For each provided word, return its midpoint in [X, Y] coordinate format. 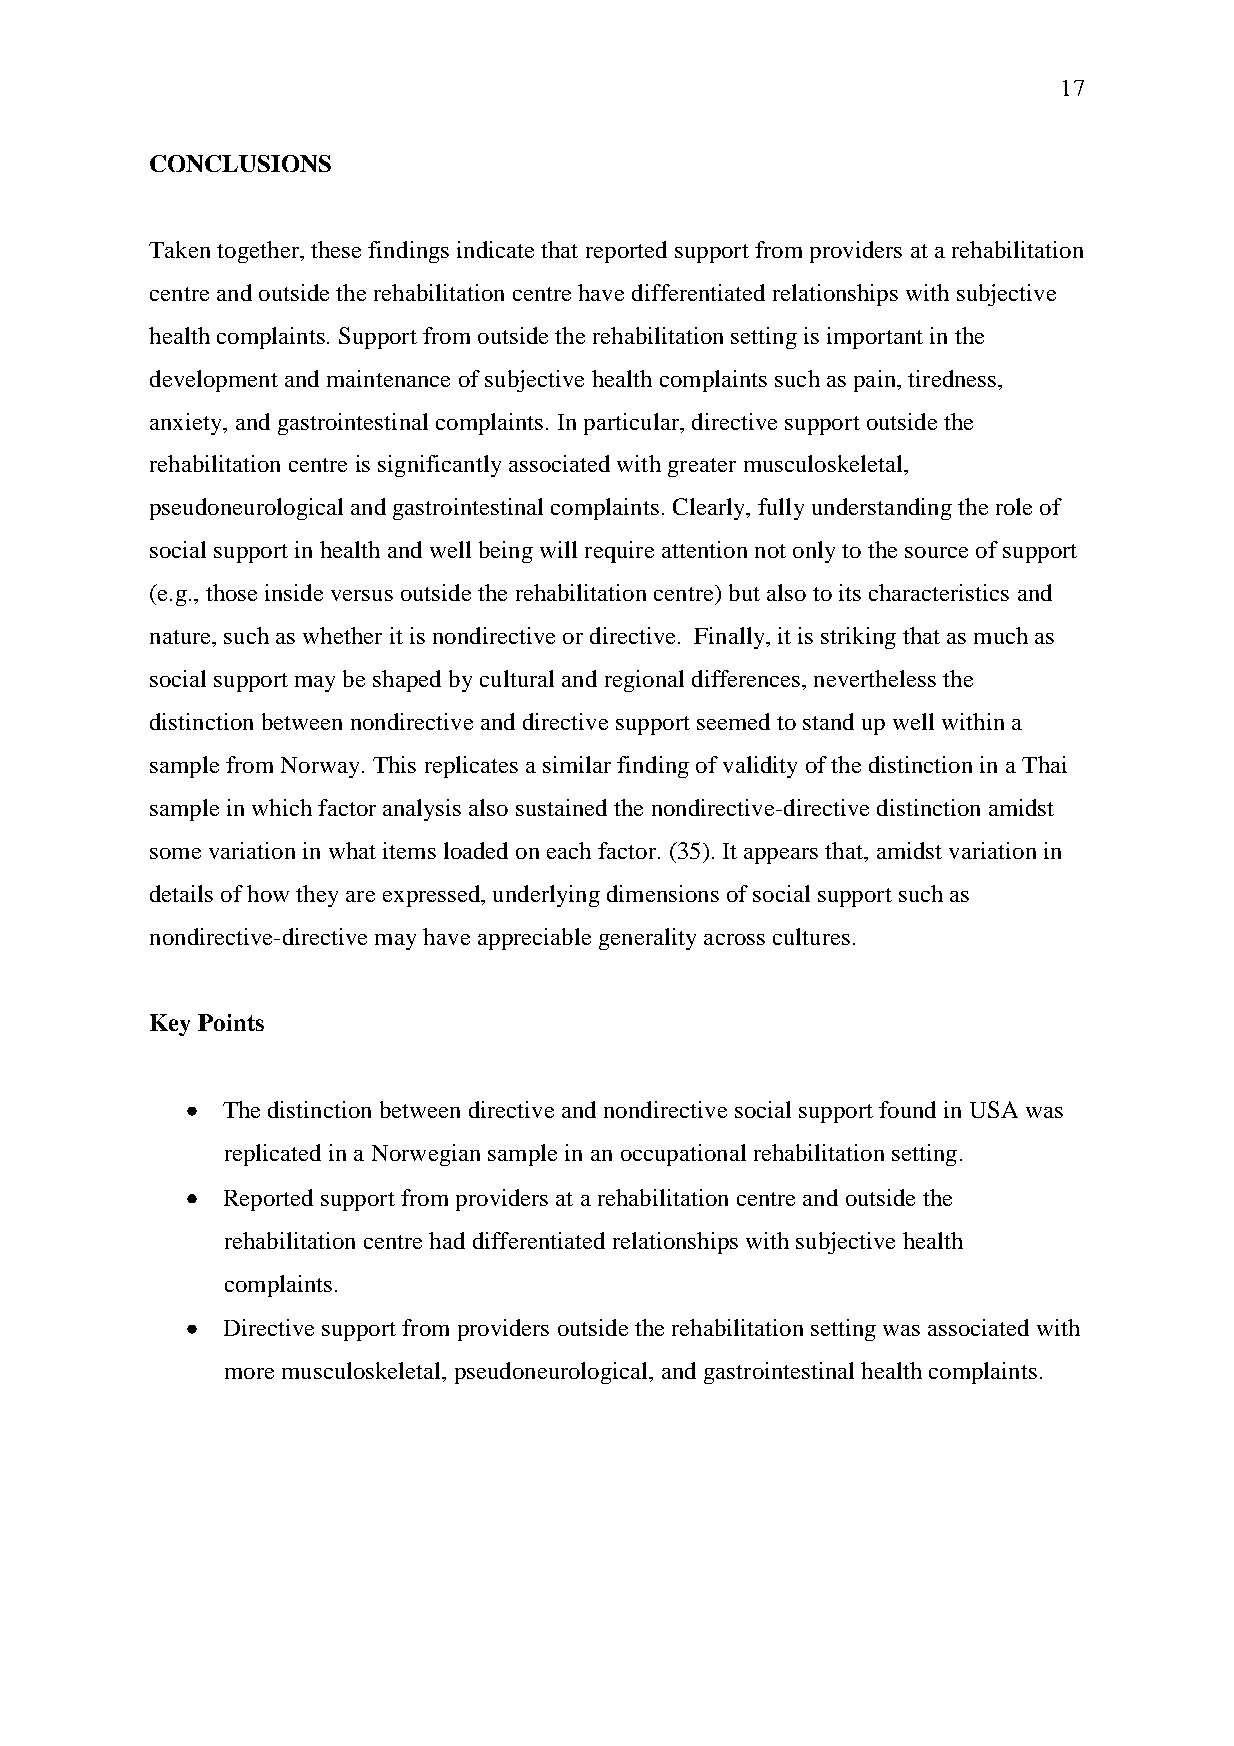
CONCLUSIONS [240, 163]
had [447, 1240]
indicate [495, 249]
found [907, 1109]
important [875, 338]
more [249, 1373]
